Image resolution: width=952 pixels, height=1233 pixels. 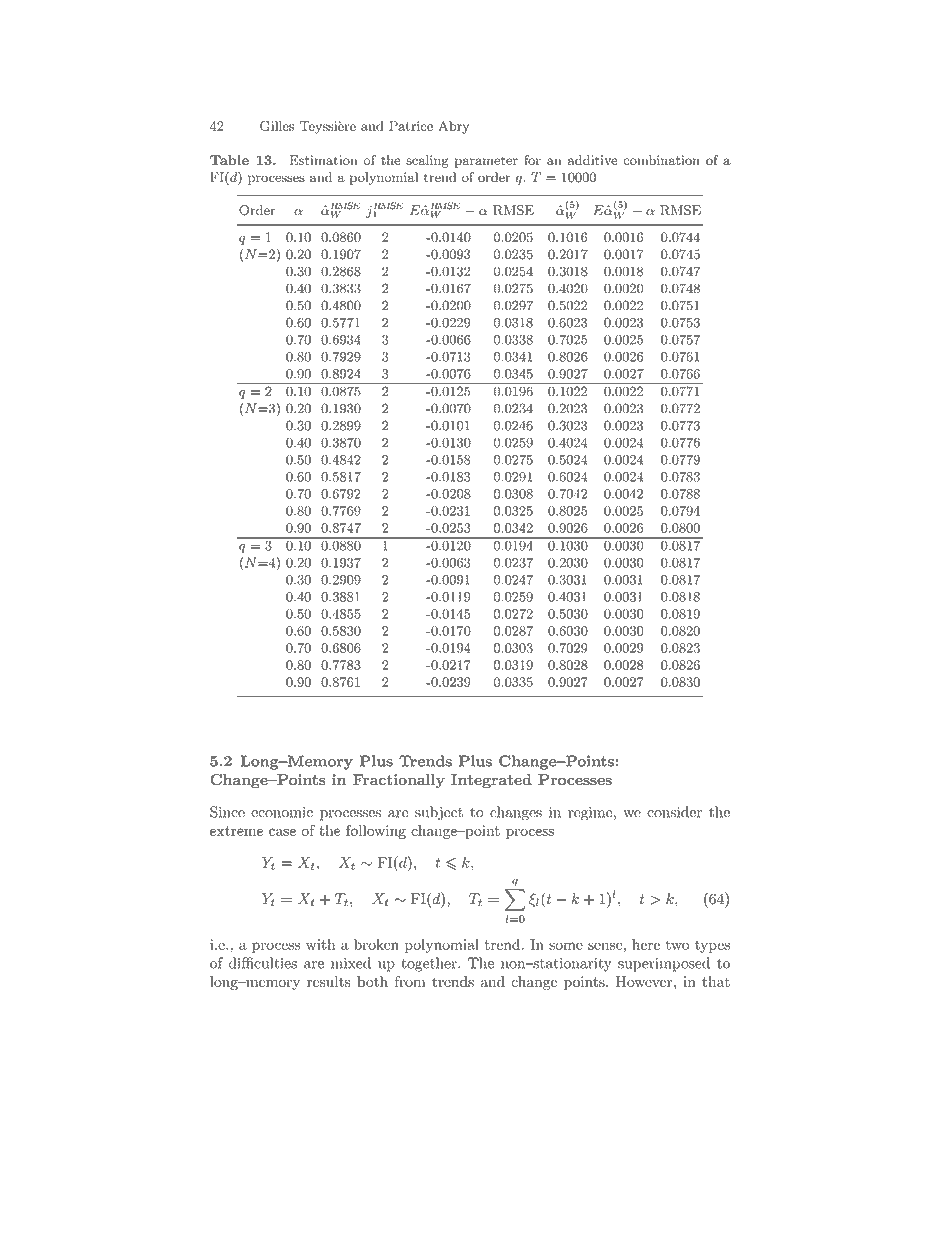 What do you see at coordinates (263, 963) in the screenshot?
I see `difficulties` at bounding box center [263, 963].
